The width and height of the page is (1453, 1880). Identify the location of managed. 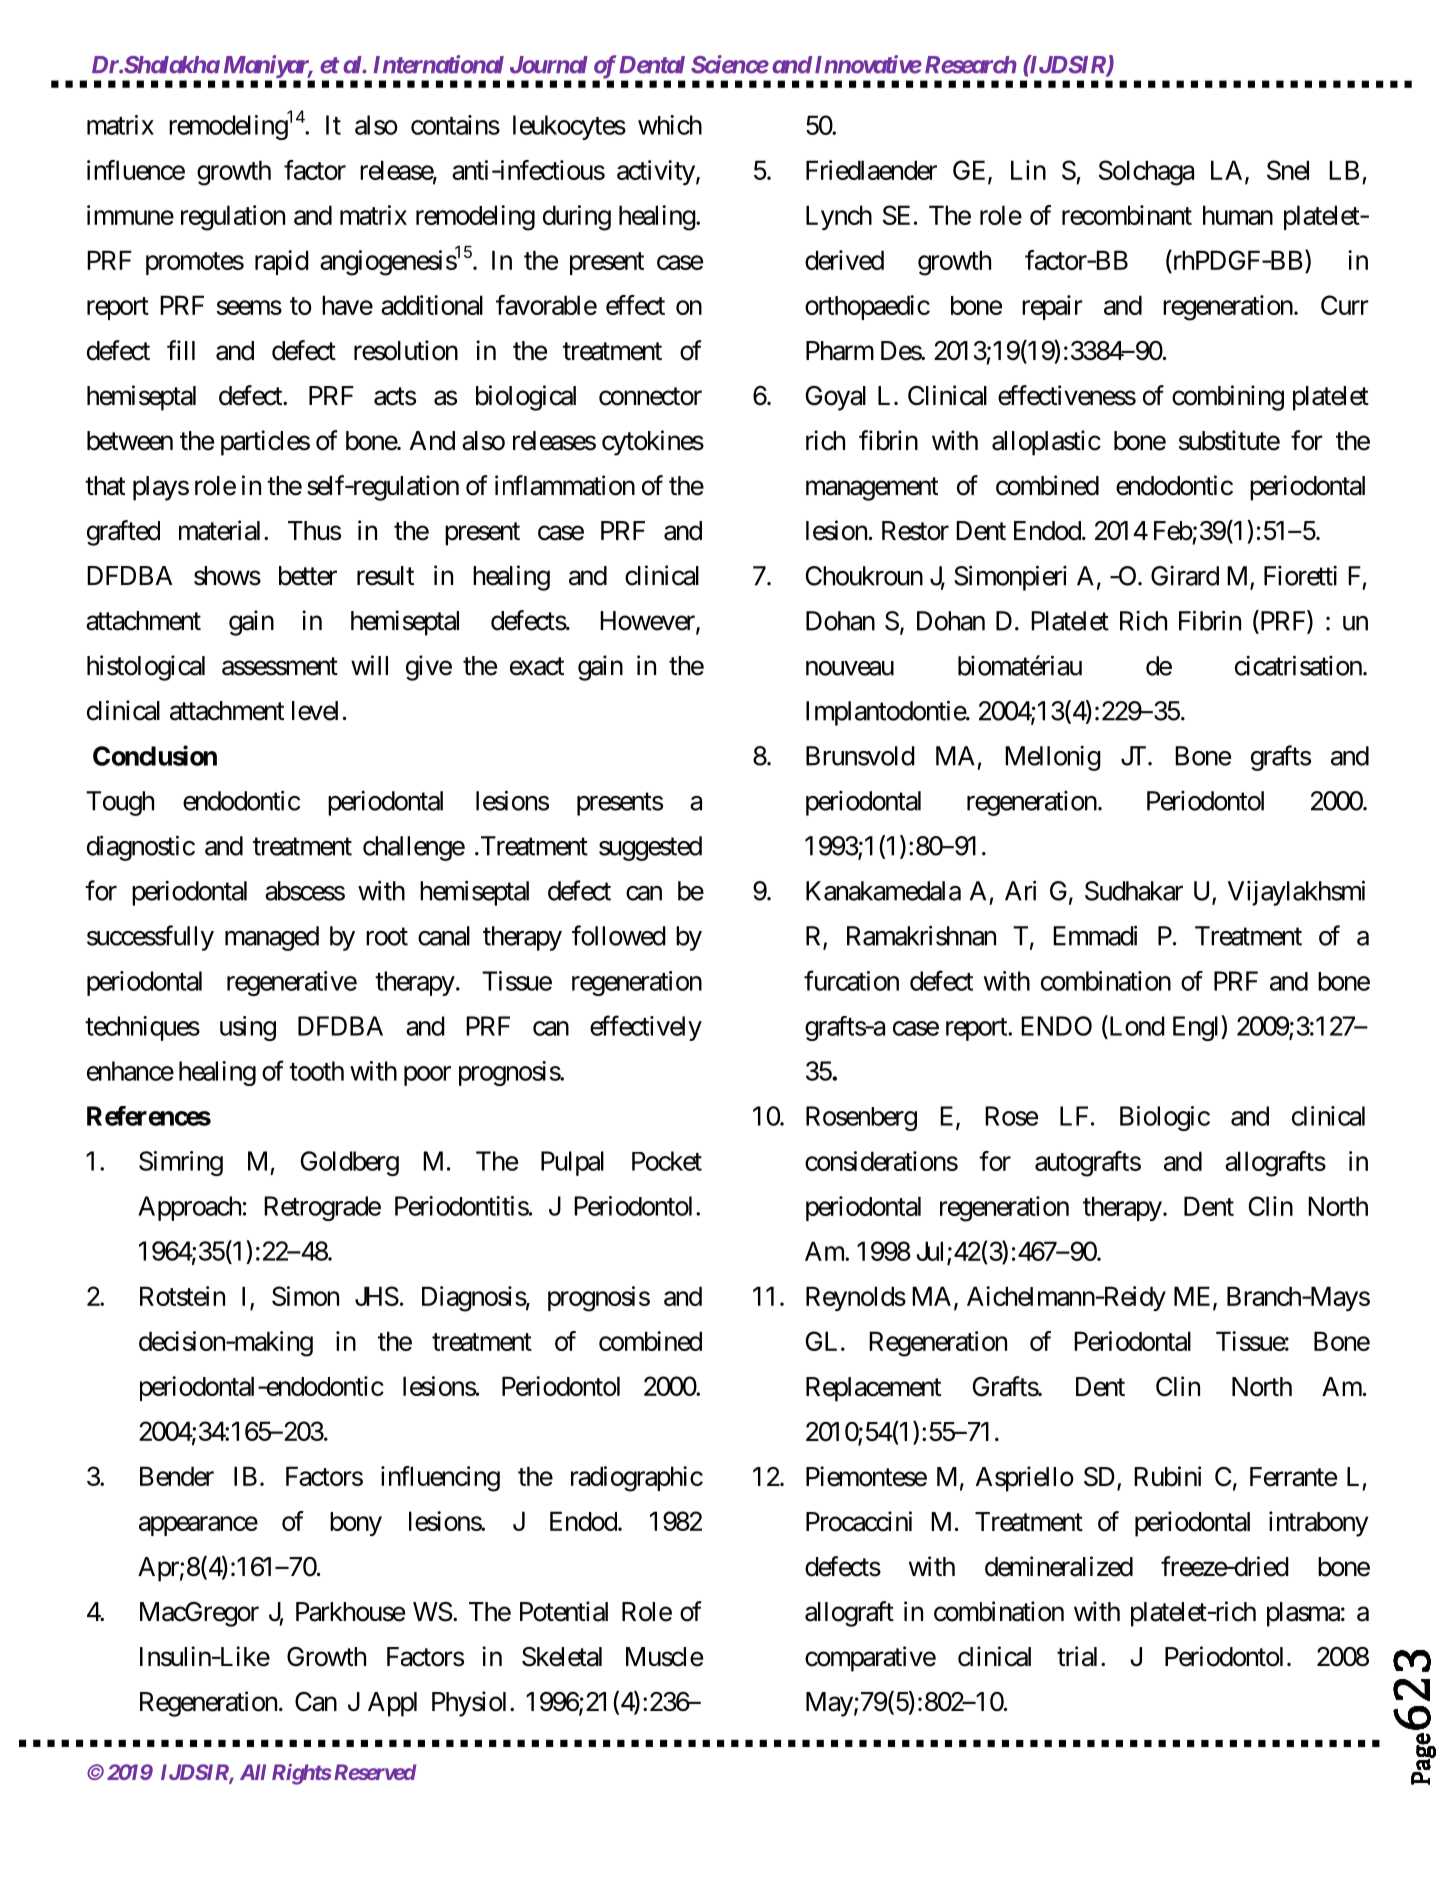
(272, 938).
